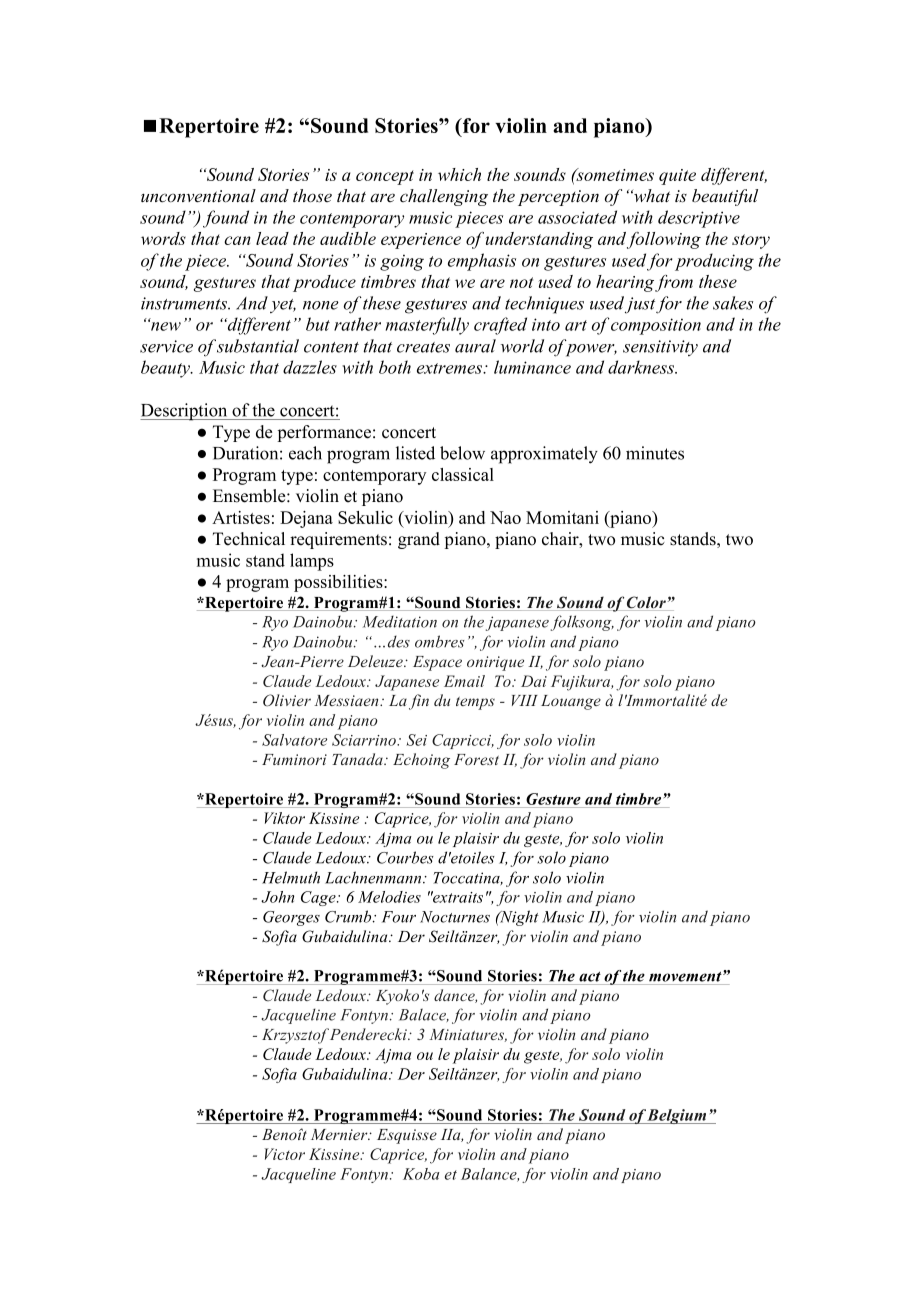  Describe the element at coordinates (226, 219) in the screenshot. I see `found` at that location.
